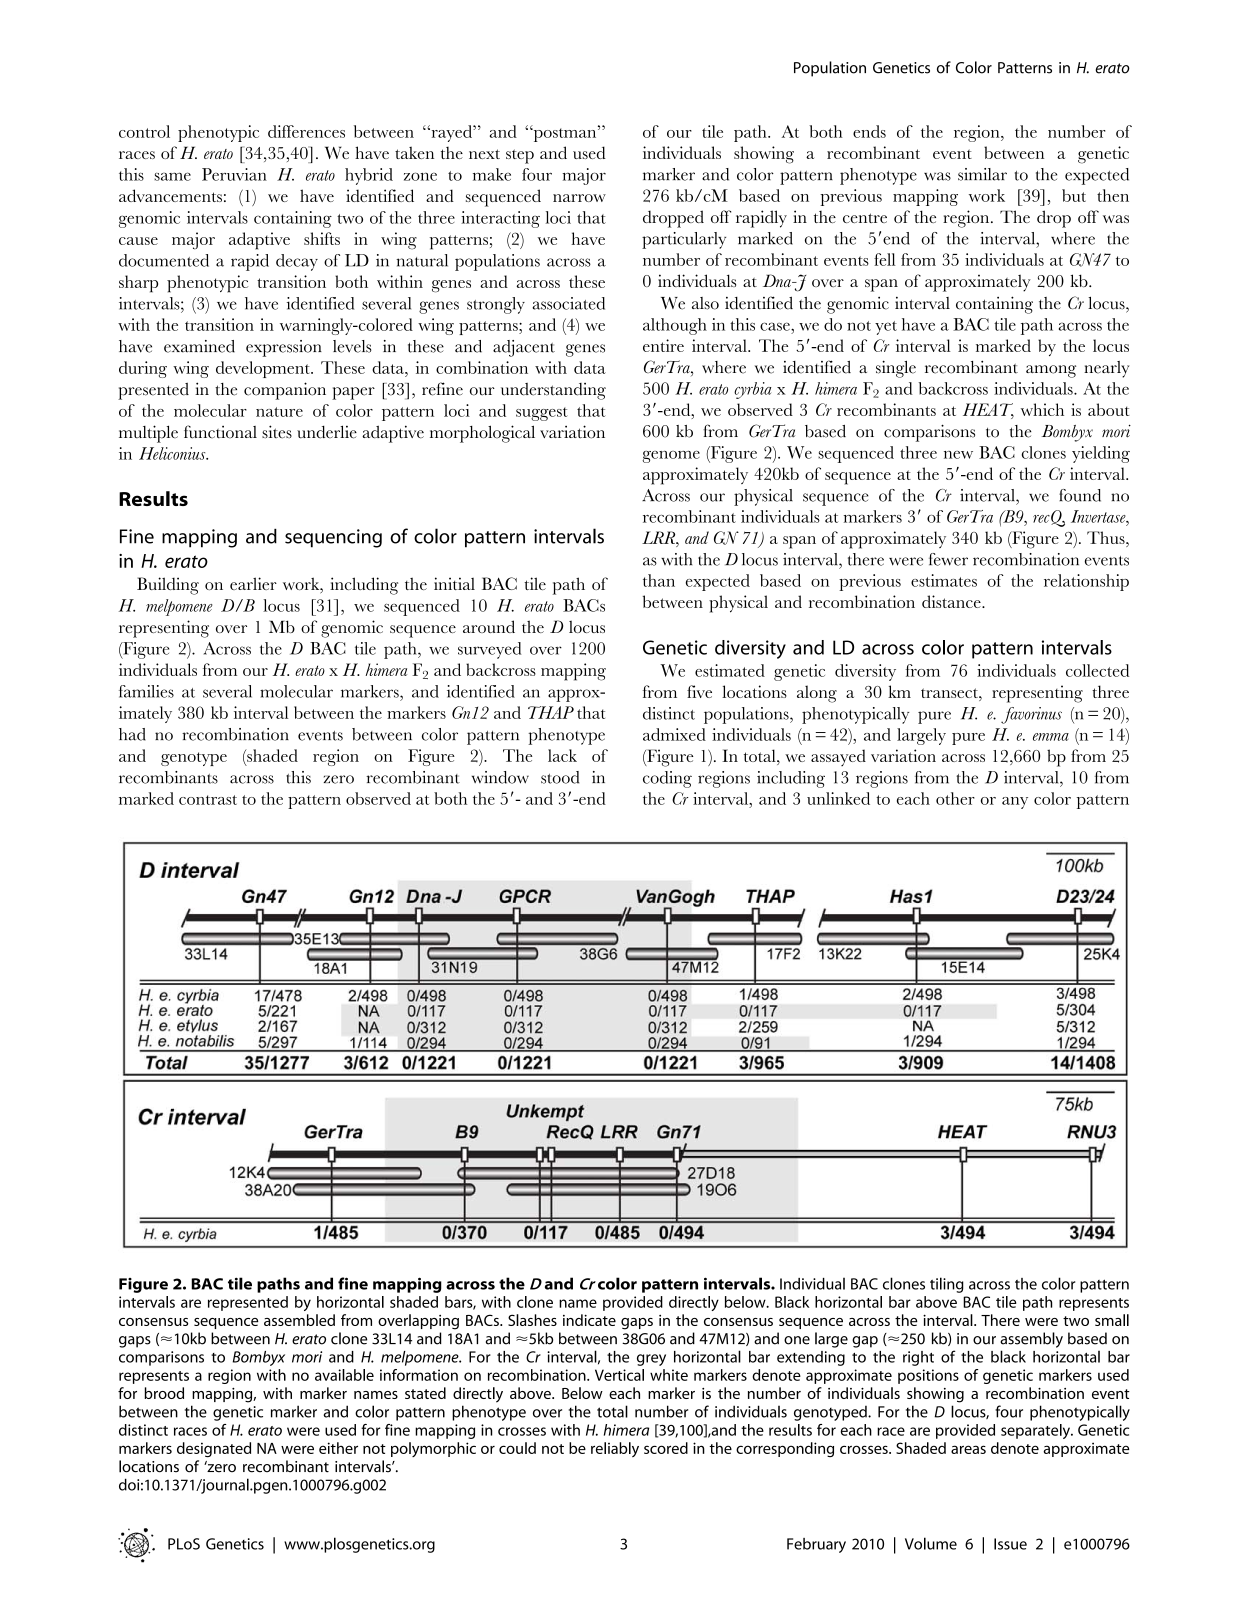 This image has width=1248, height=1612. What do you see at coordinates (208, 800) in the image?
I see `contrast` at bounding box center [208, 800].
